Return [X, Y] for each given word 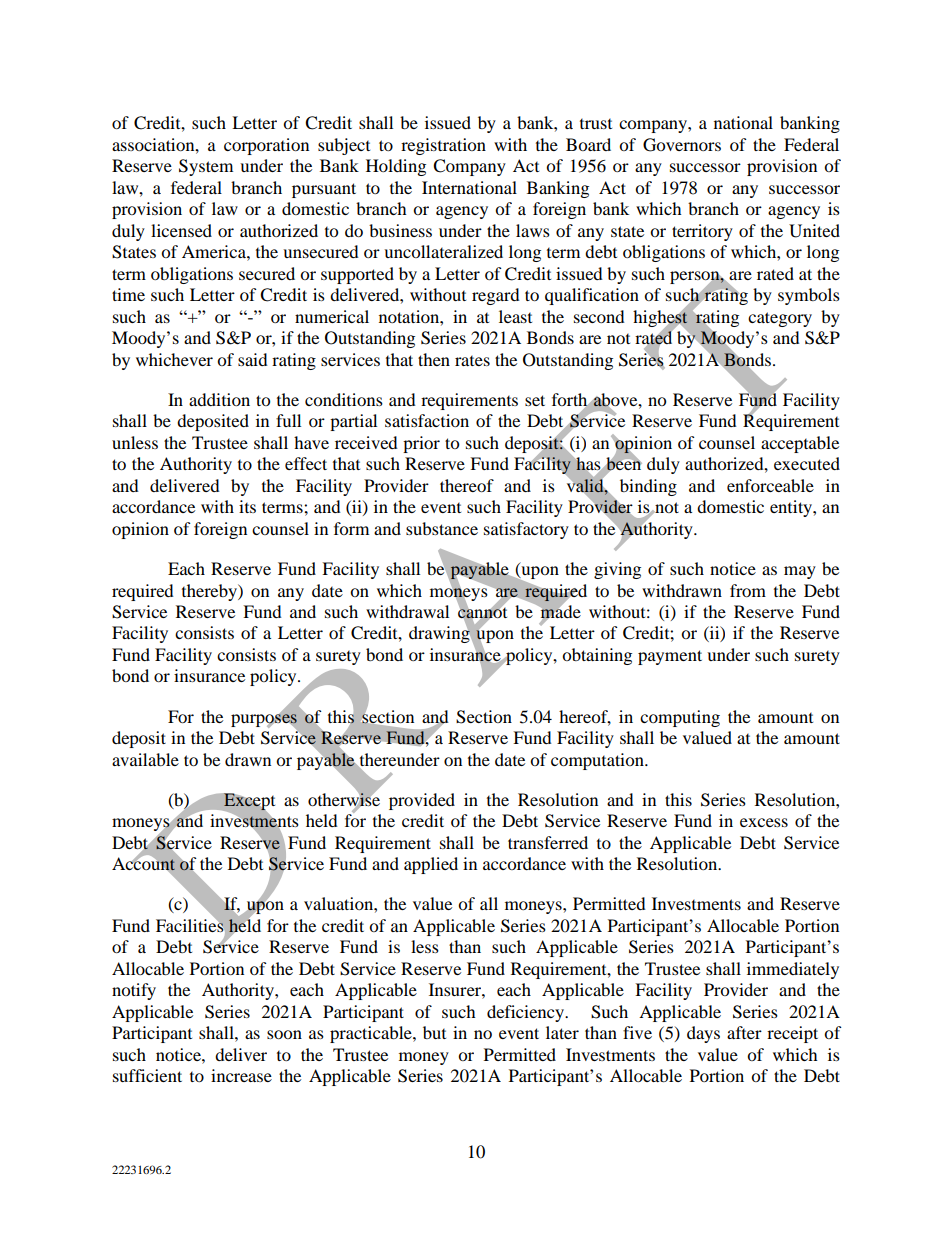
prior [421, 444]
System [206, 167]
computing [680, 718]
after [744, 1032]
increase [241, 1075]
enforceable [770, 485]
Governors [682, 145]
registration [443, 146]
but [434, 1032]
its [247, 506]
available [145, 759]
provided [422, 801]
